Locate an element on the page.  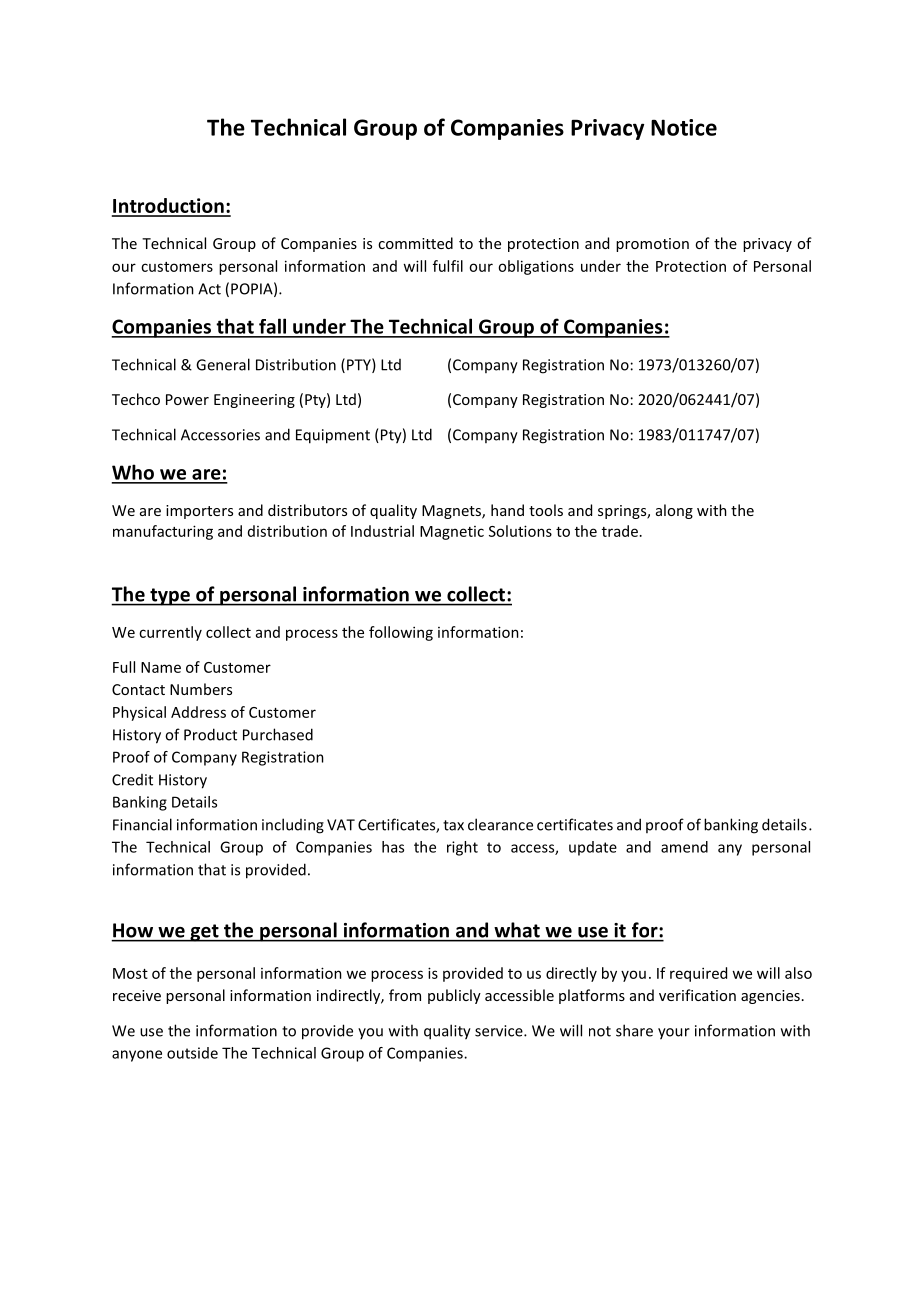
Notice is located at coordinates (684, 127).
